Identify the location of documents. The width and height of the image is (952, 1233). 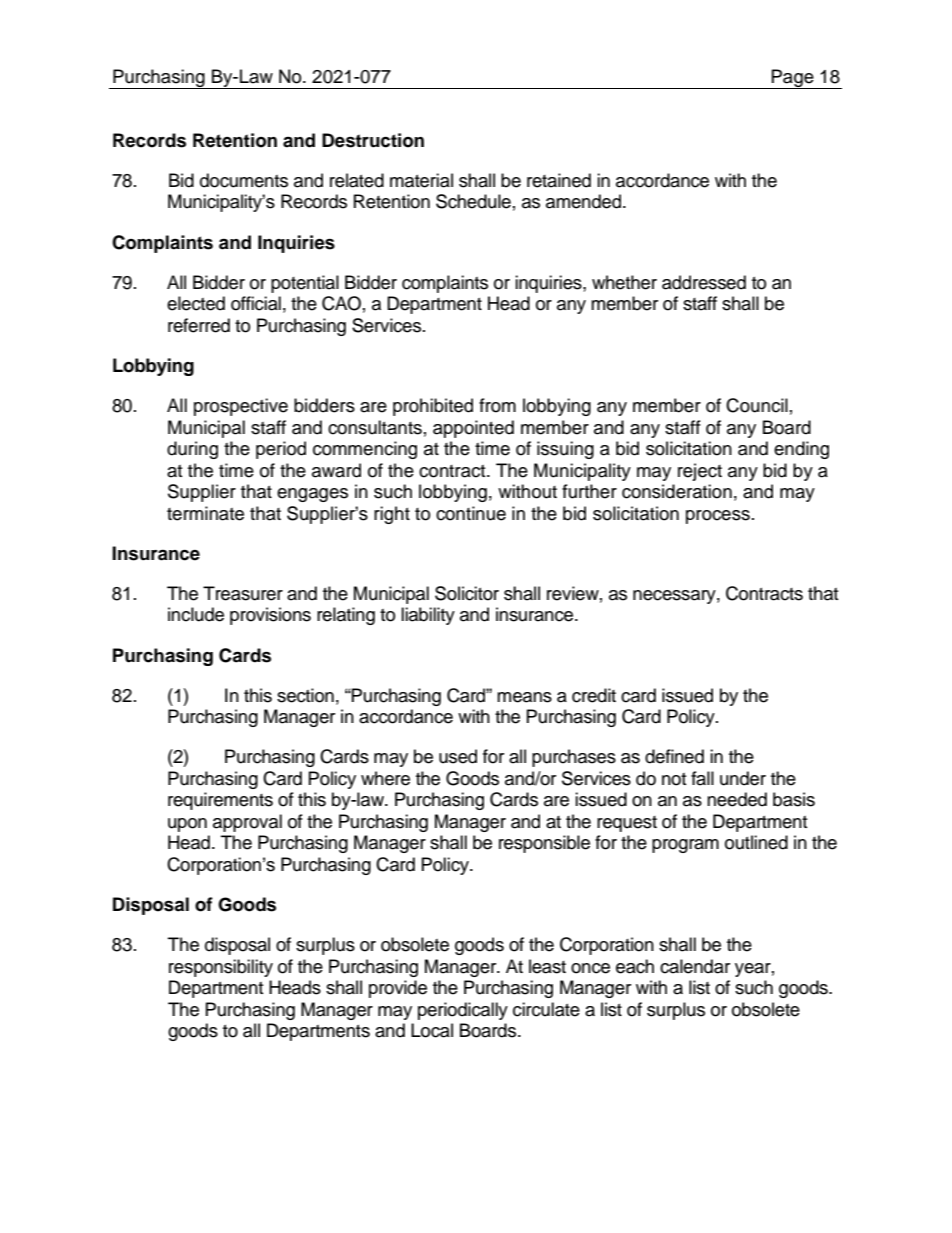
(244, 180).
